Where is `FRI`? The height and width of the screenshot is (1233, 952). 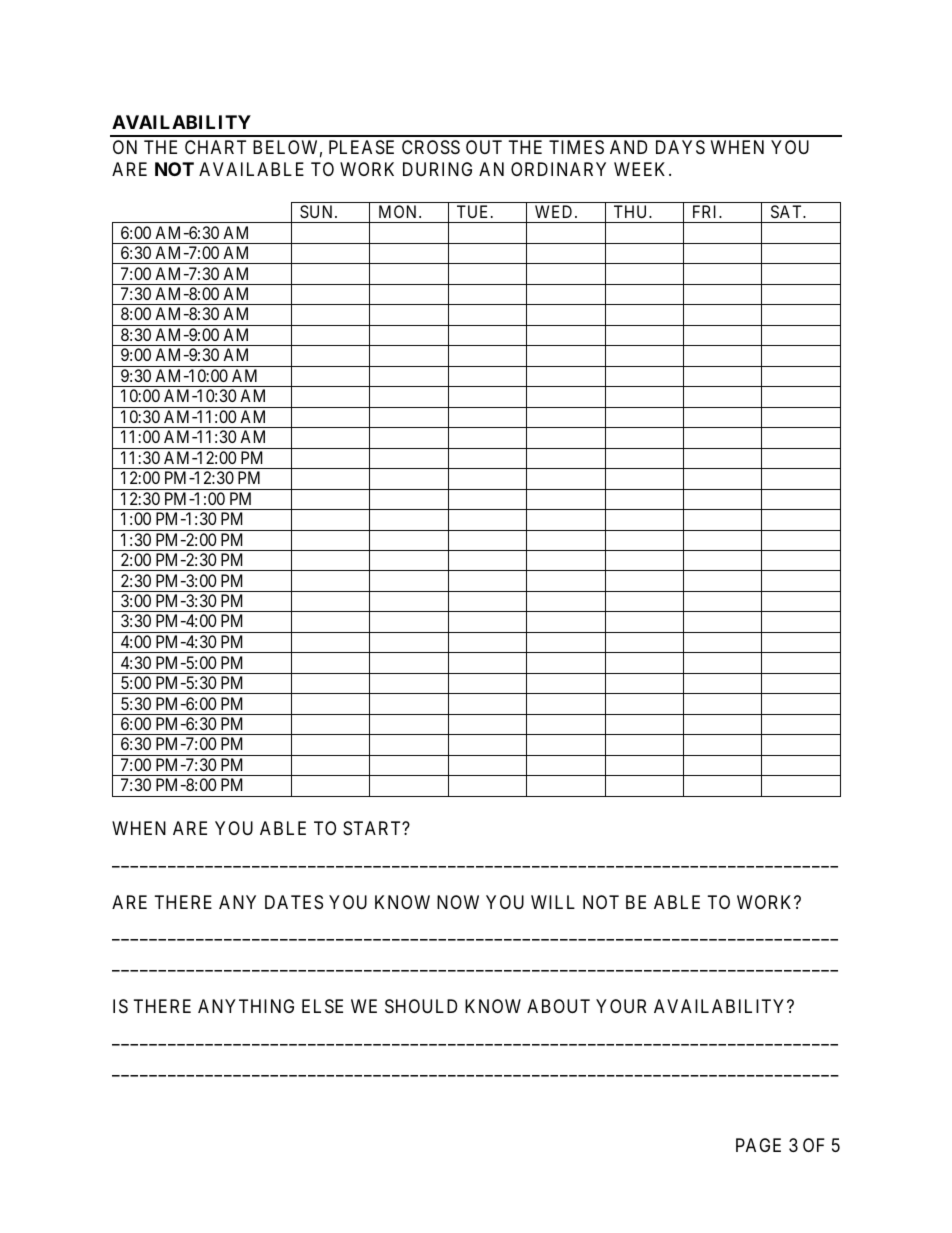 FRI is located at coordinates (707, 211).
